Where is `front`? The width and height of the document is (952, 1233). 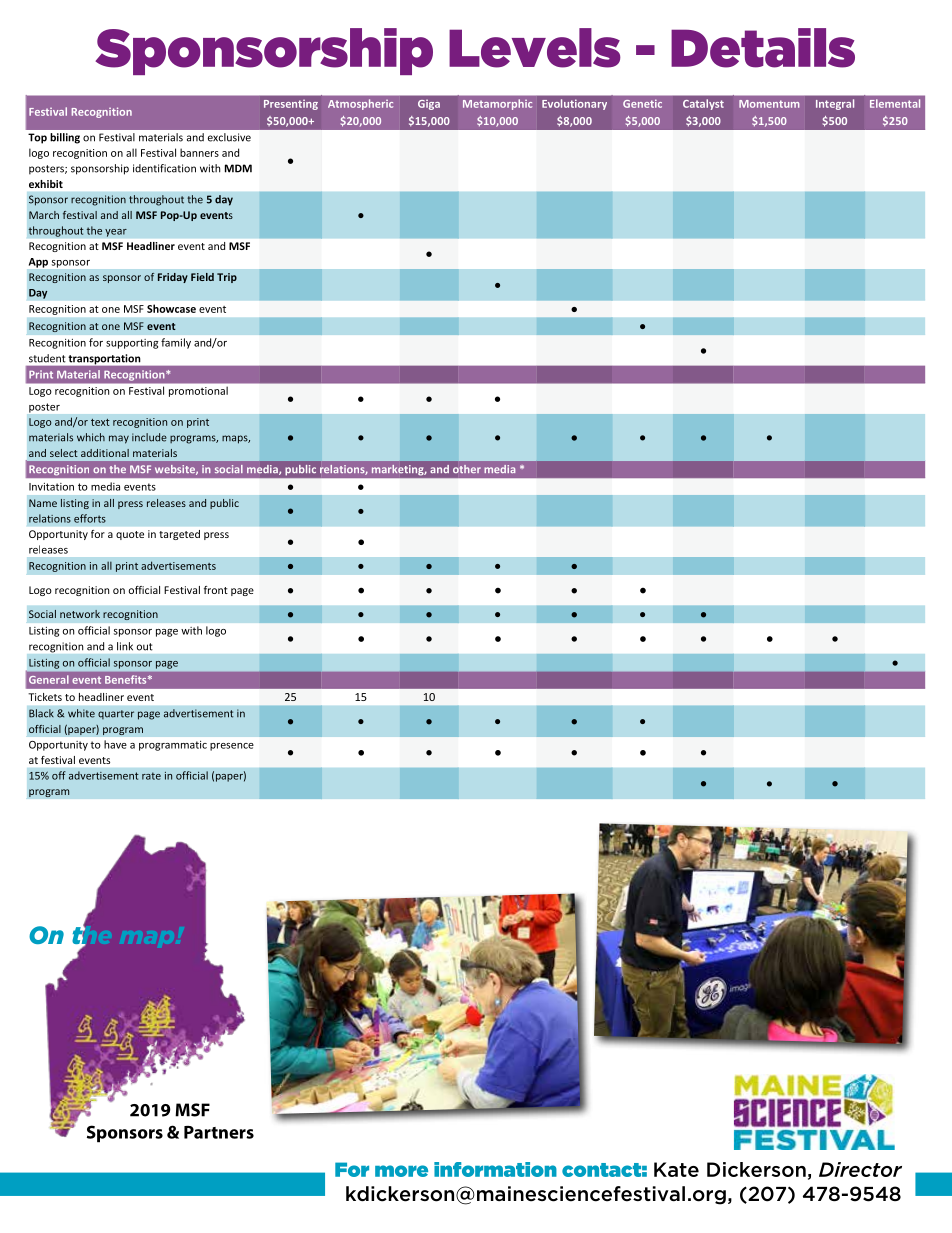
front is located at coordinates (216, 590).
